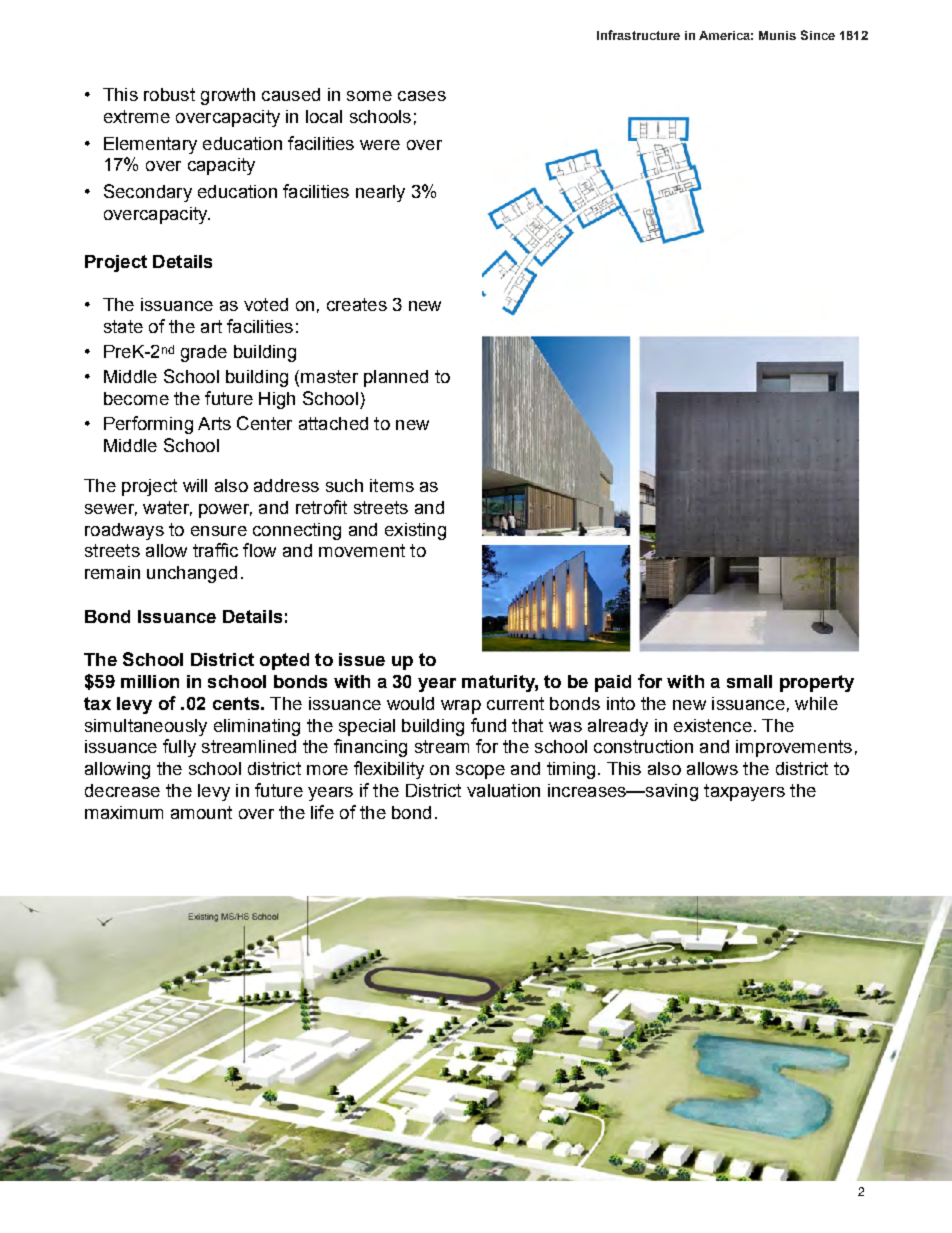 The height and width of the image is (1233, 952). Describe the element at coordinates (266, 304) in the image. I see `voted` at that location.
